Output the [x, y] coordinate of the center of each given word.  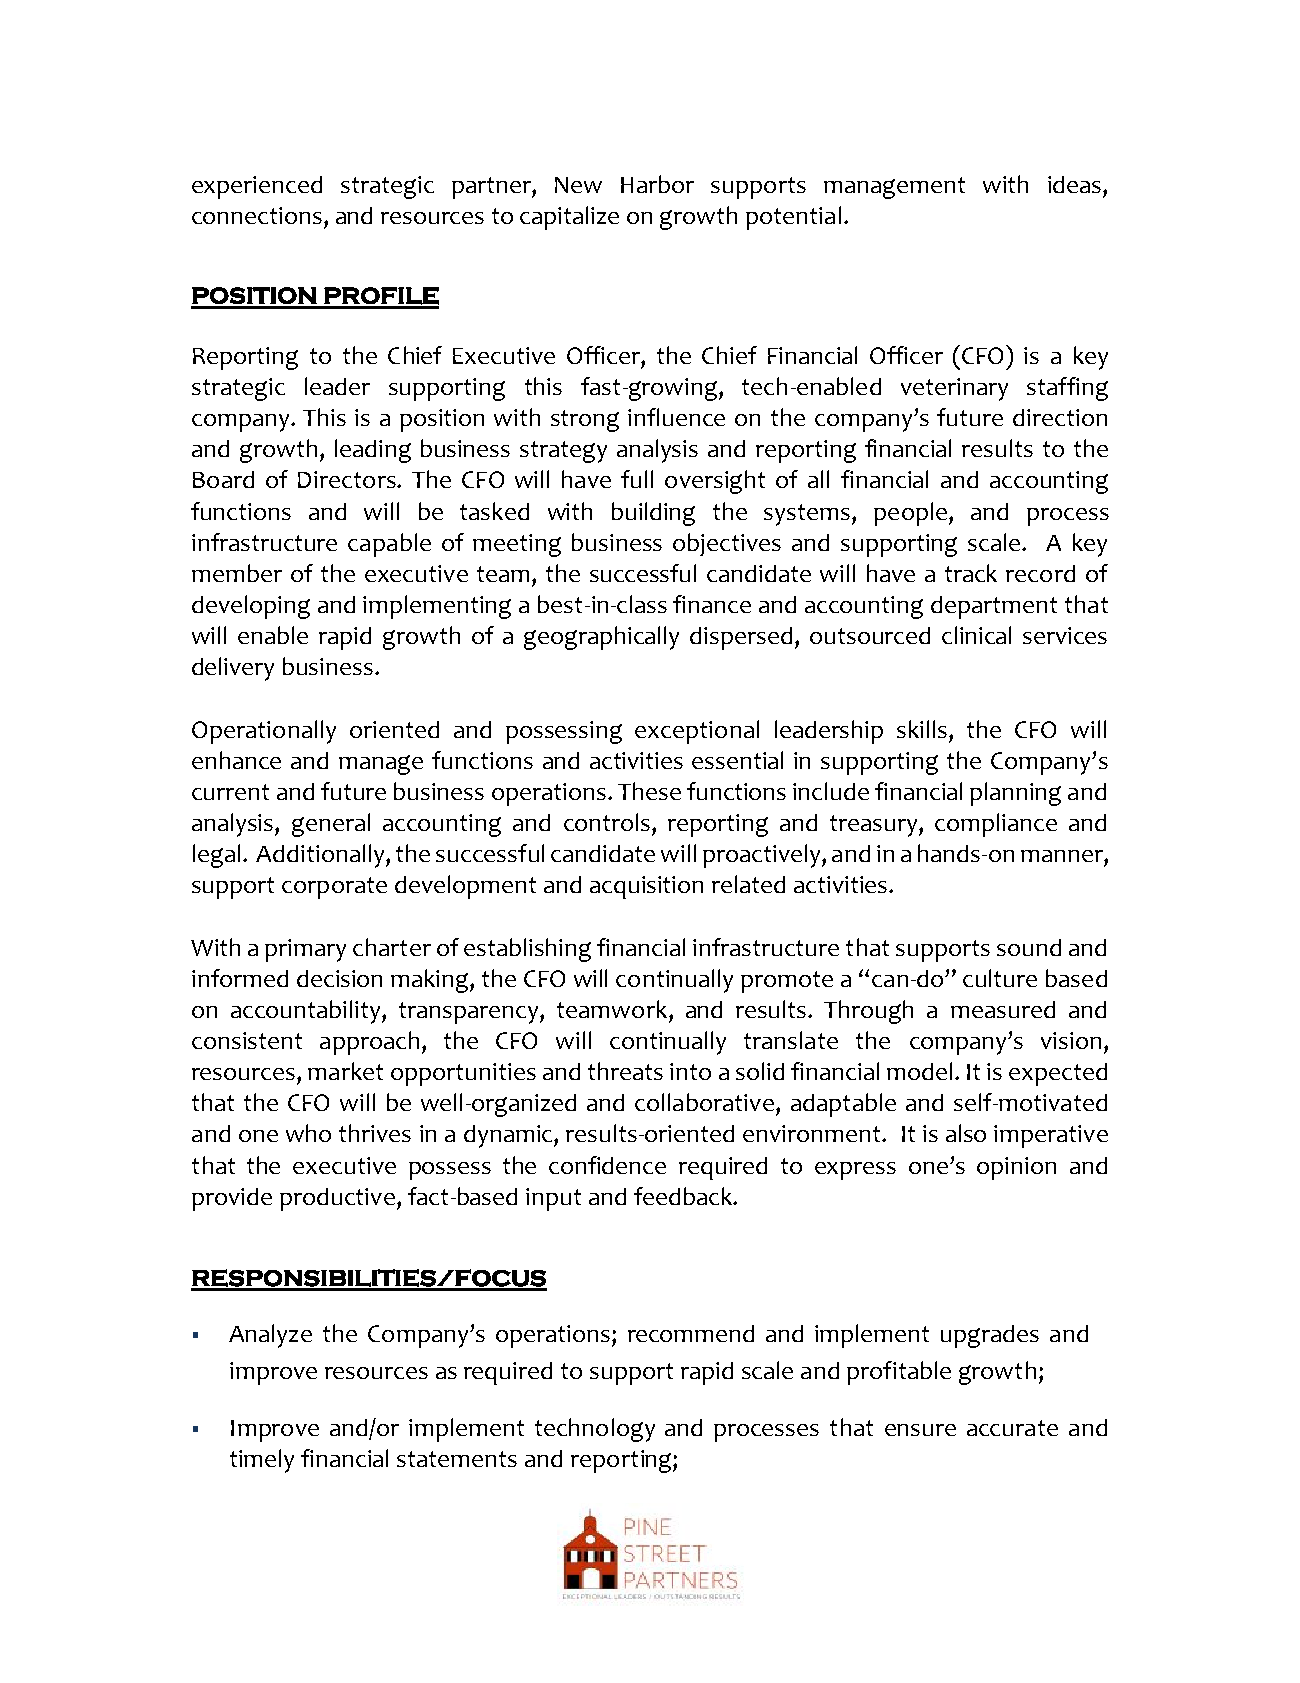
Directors [348, 479]
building [653, 514]
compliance [996, 825]
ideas [1074, 184]
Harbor [657, 184]
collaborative [704, 1102]
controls [607, 822]
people [910, 514]
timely [262, 1461]
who [308, 1133]
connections [257, 215]
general [331, 825]
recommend [691, 1333]
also [966, 1133]
